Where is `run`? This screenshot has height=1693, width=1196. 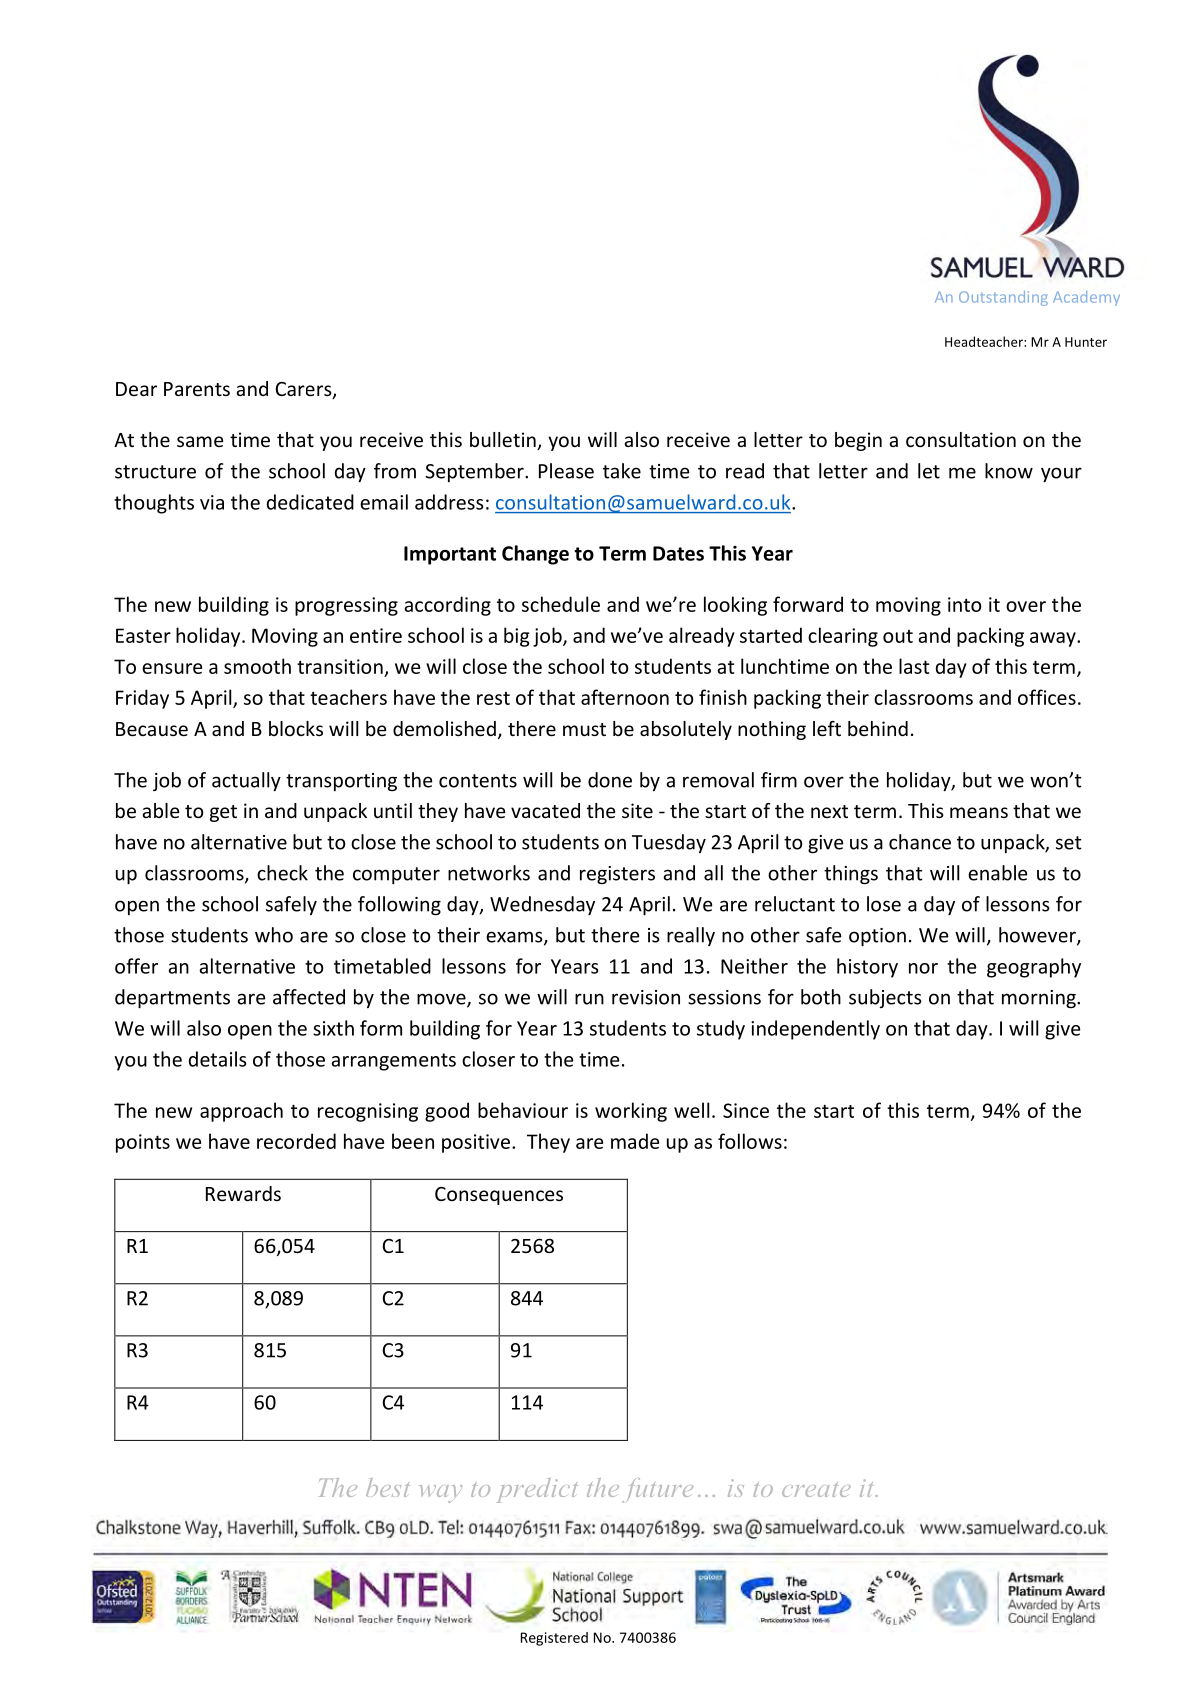
run is located at coordinates (589, 999).
